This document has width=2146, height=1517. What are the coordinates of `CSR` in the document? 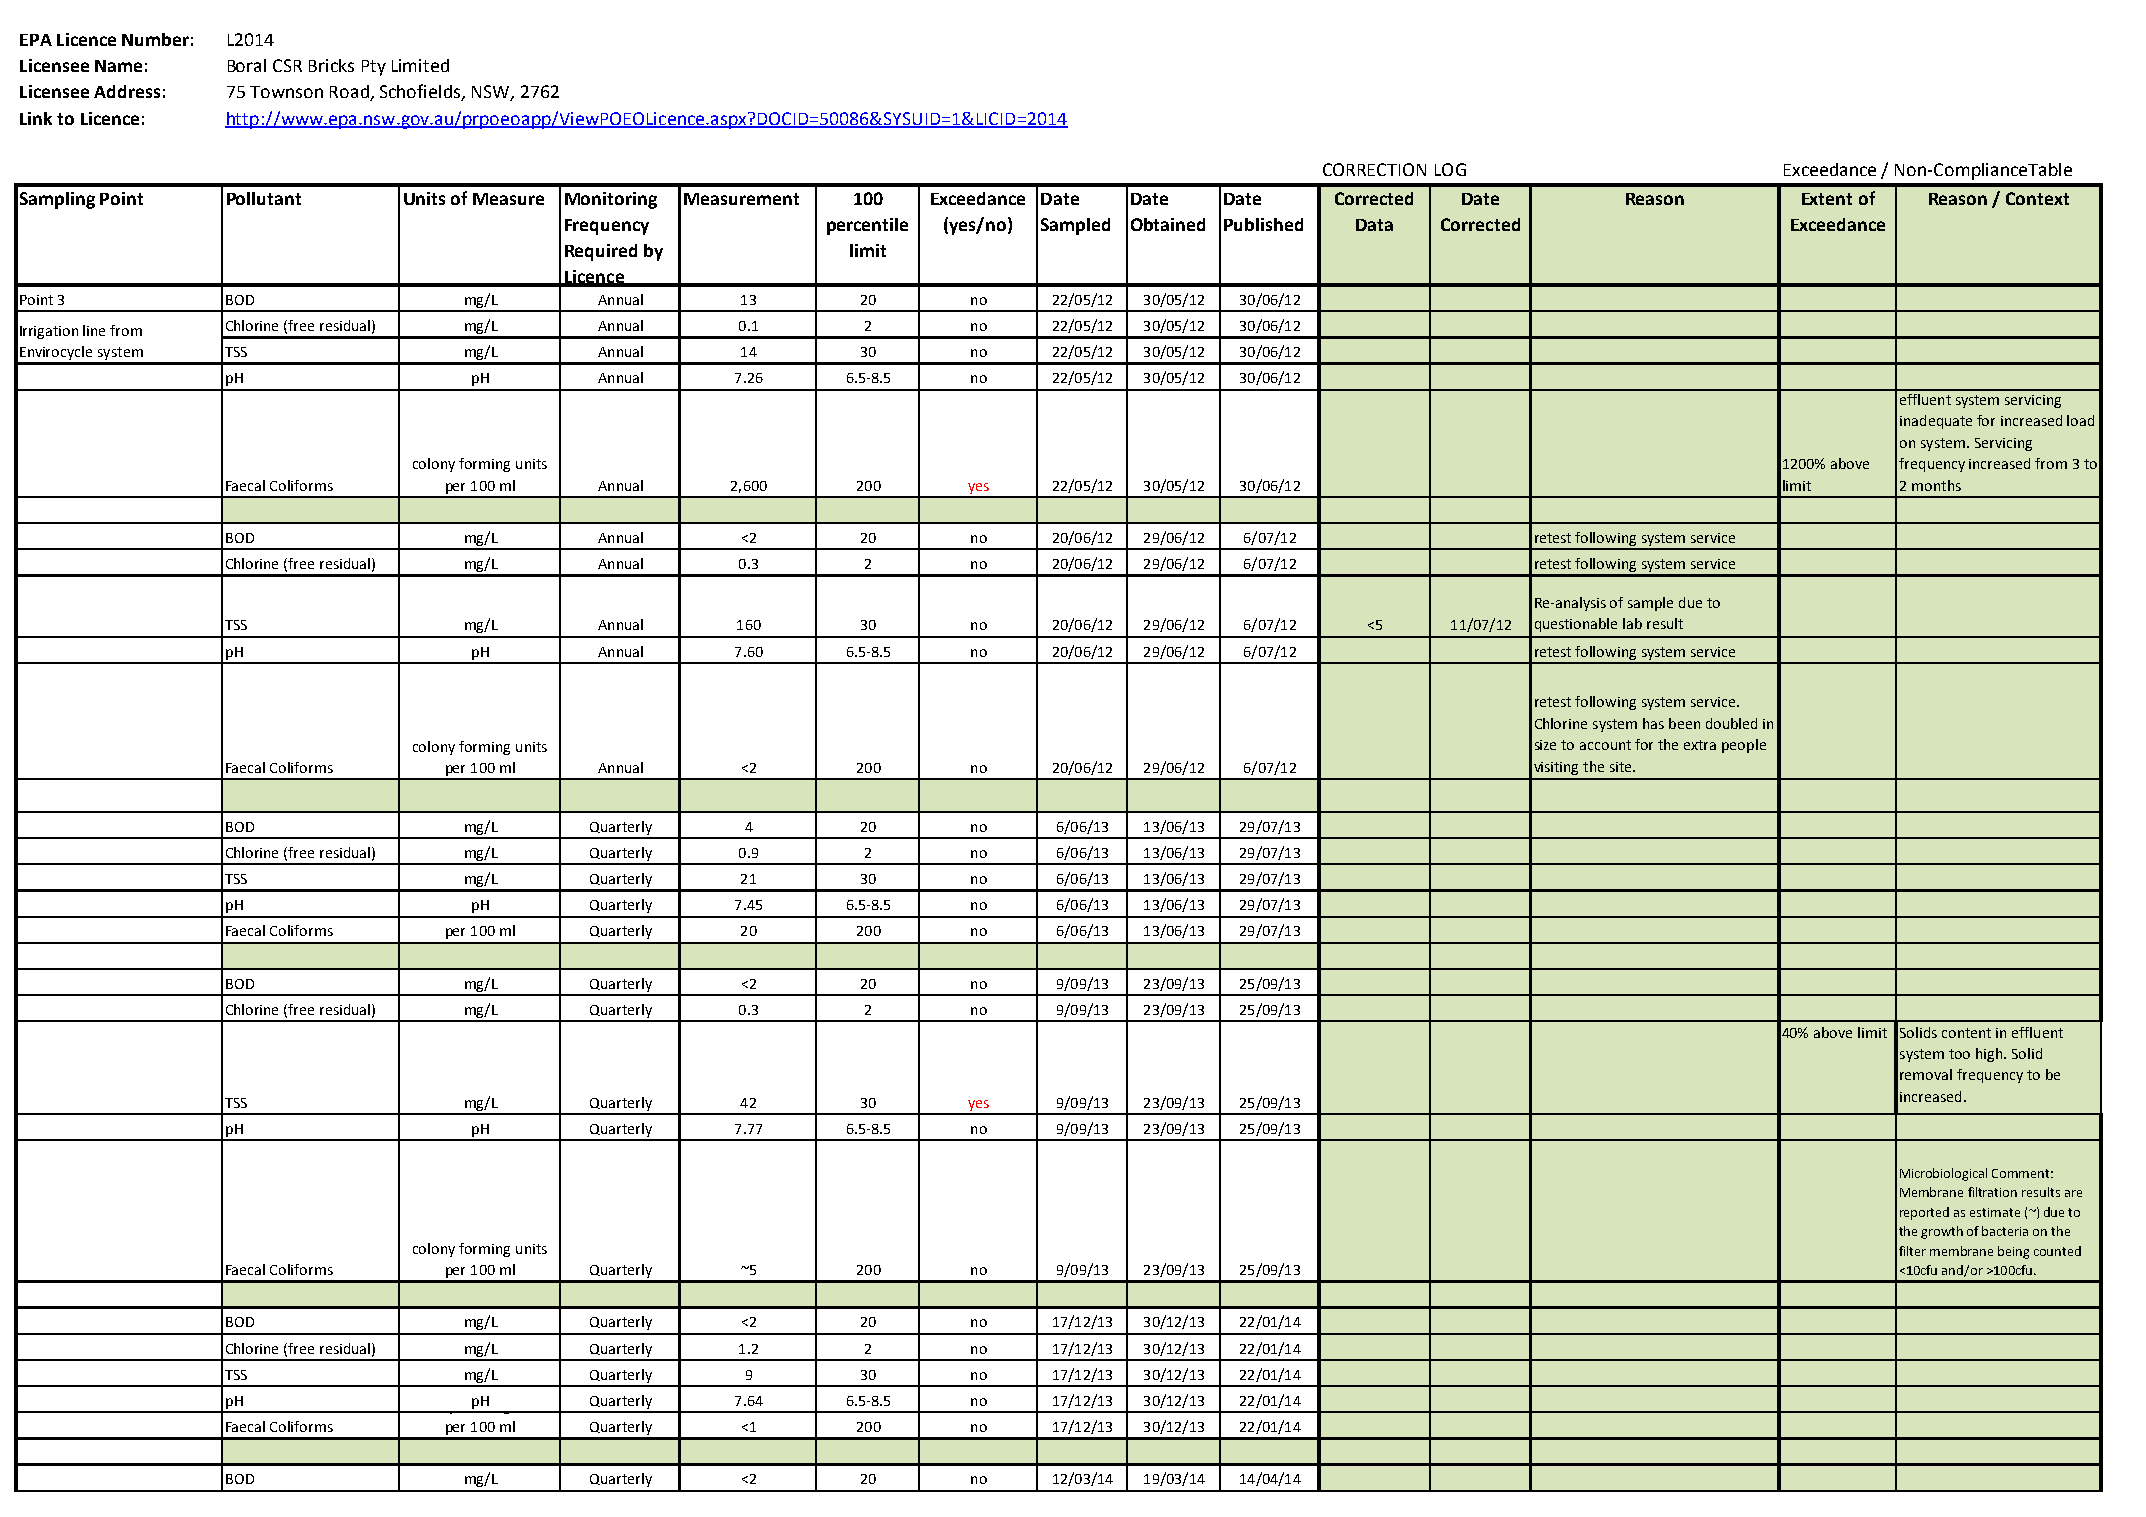 It's located at (287, 65).
